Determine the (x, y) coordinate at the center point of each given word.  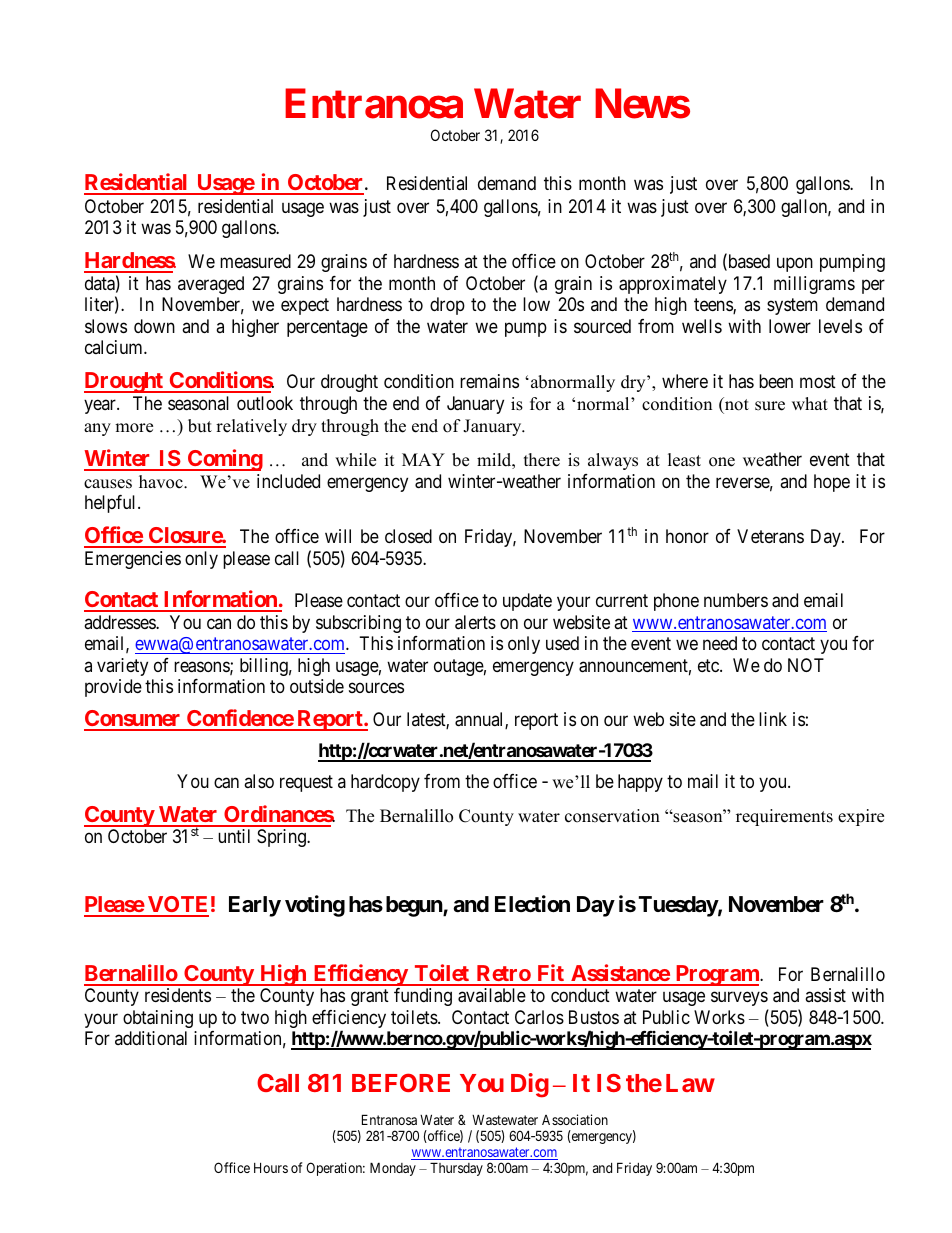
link (773, 719)
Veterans (770, 536)
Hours (271, 1167)
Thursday (456, 1169)
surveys (740, 1001)
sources (376, 688)
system (792, 307)
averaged (211, 285)
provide (113, 688)
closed (408, 536)
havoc (162, 482)
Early (255, 906)
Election (532, 904)
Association (575, 1119)
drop (447, 306)
